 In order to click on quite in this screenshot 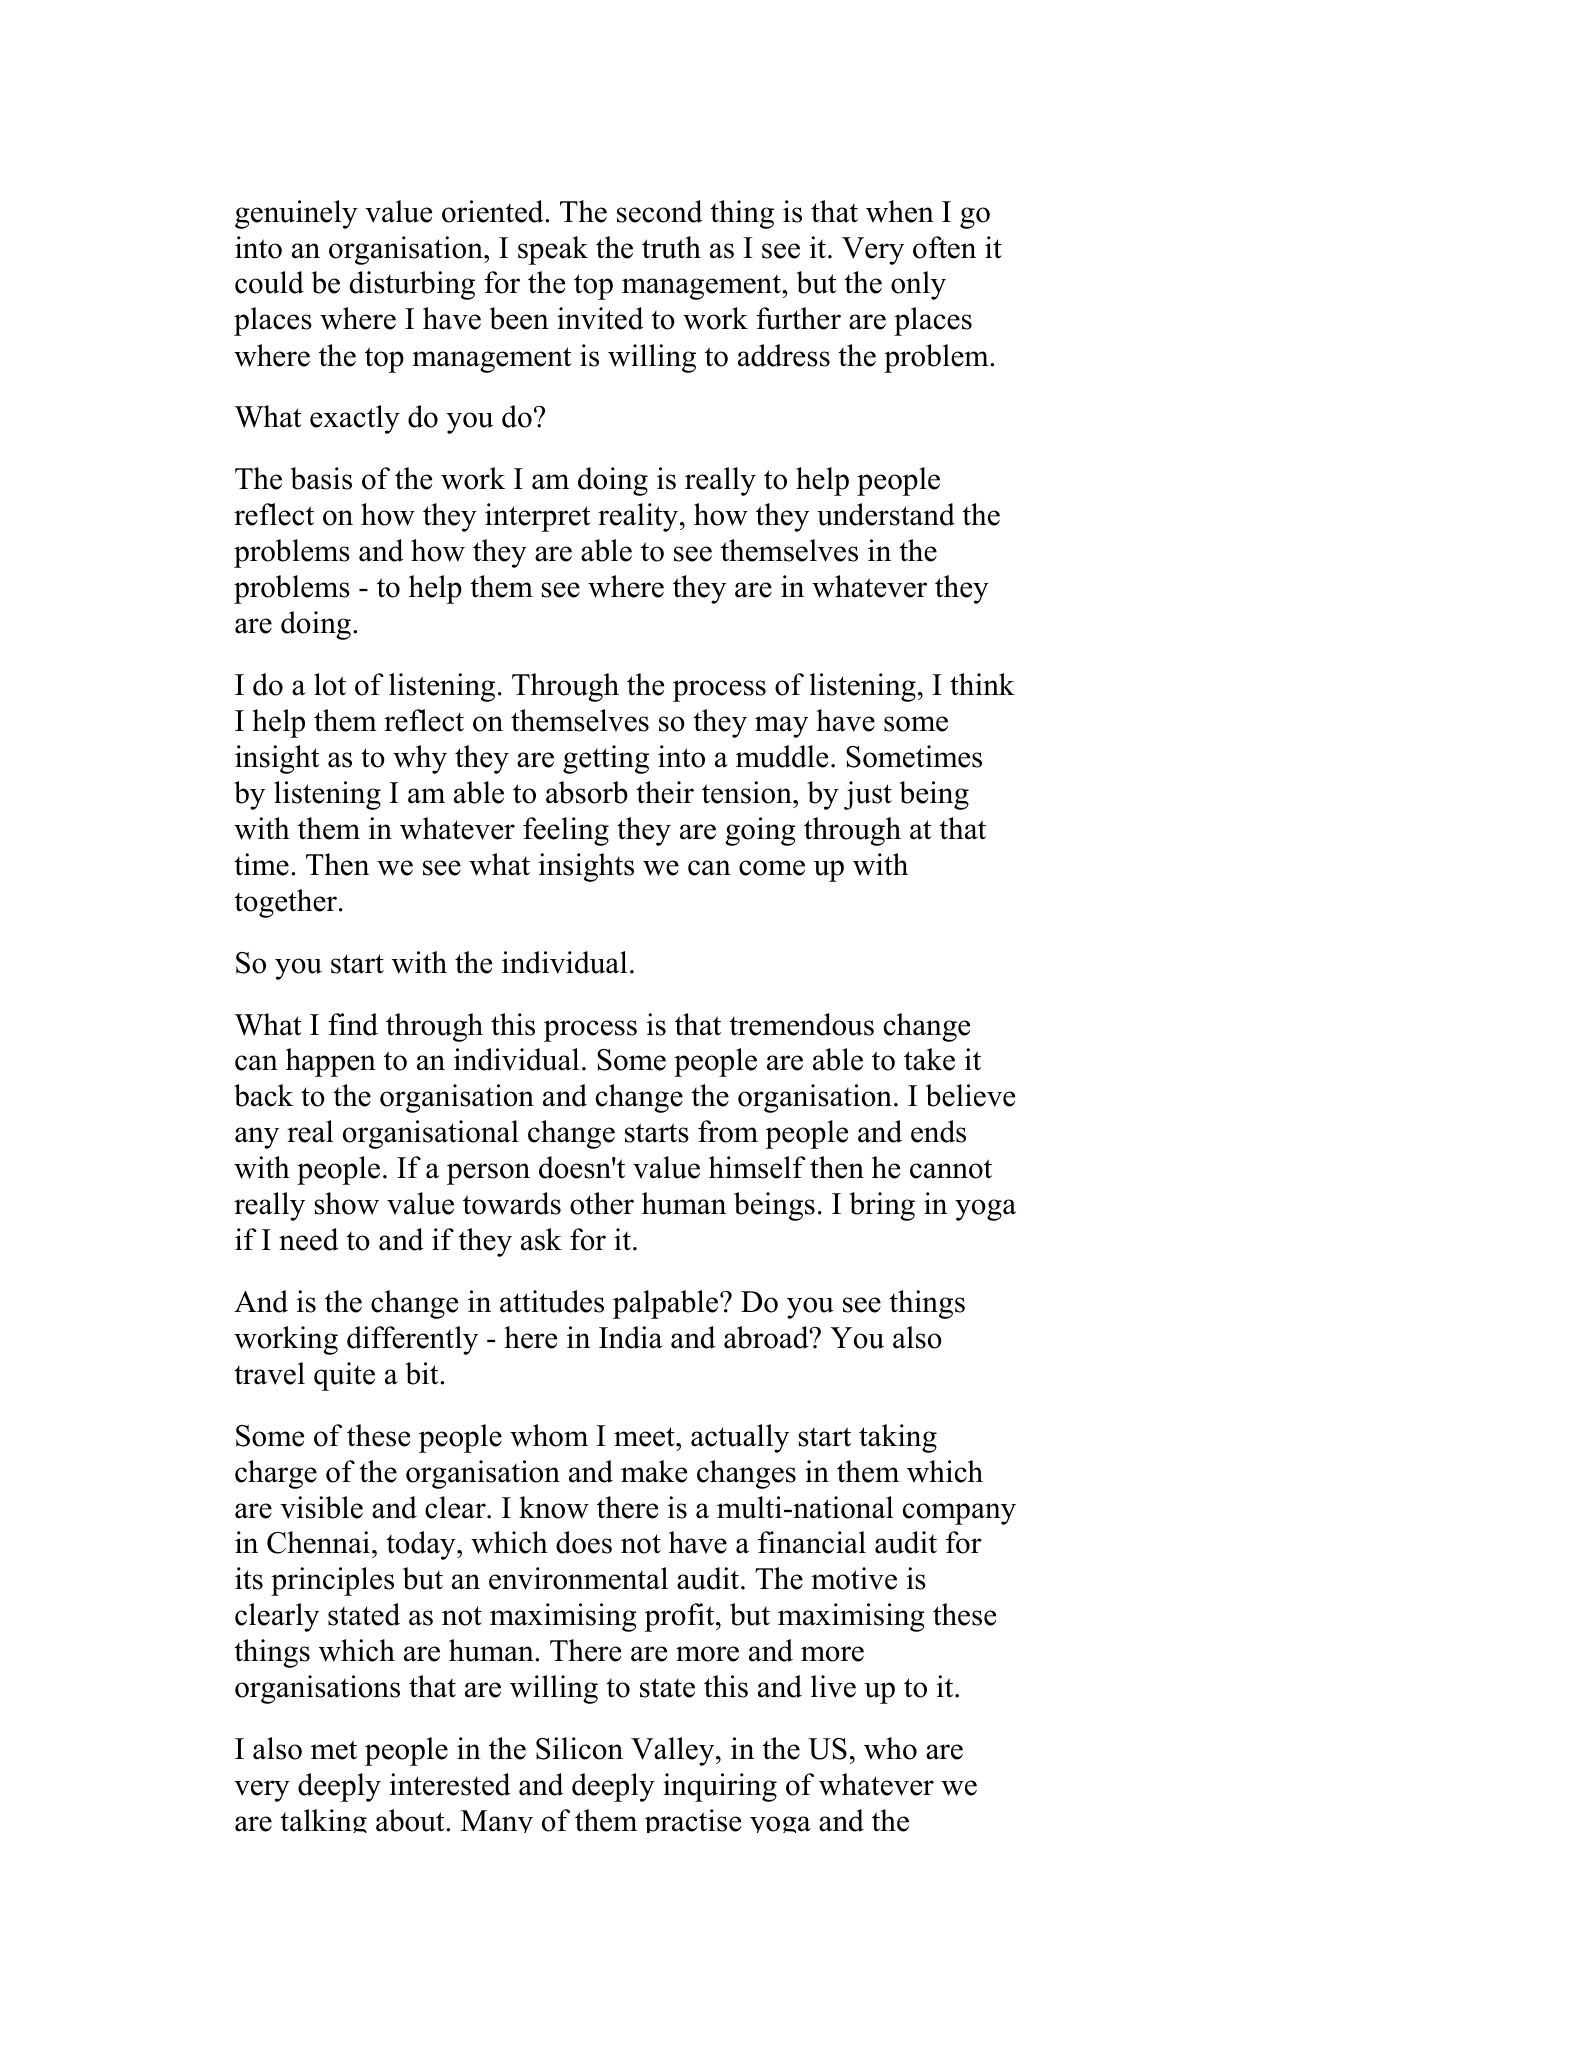, I will do `click(344, 1376)`.
